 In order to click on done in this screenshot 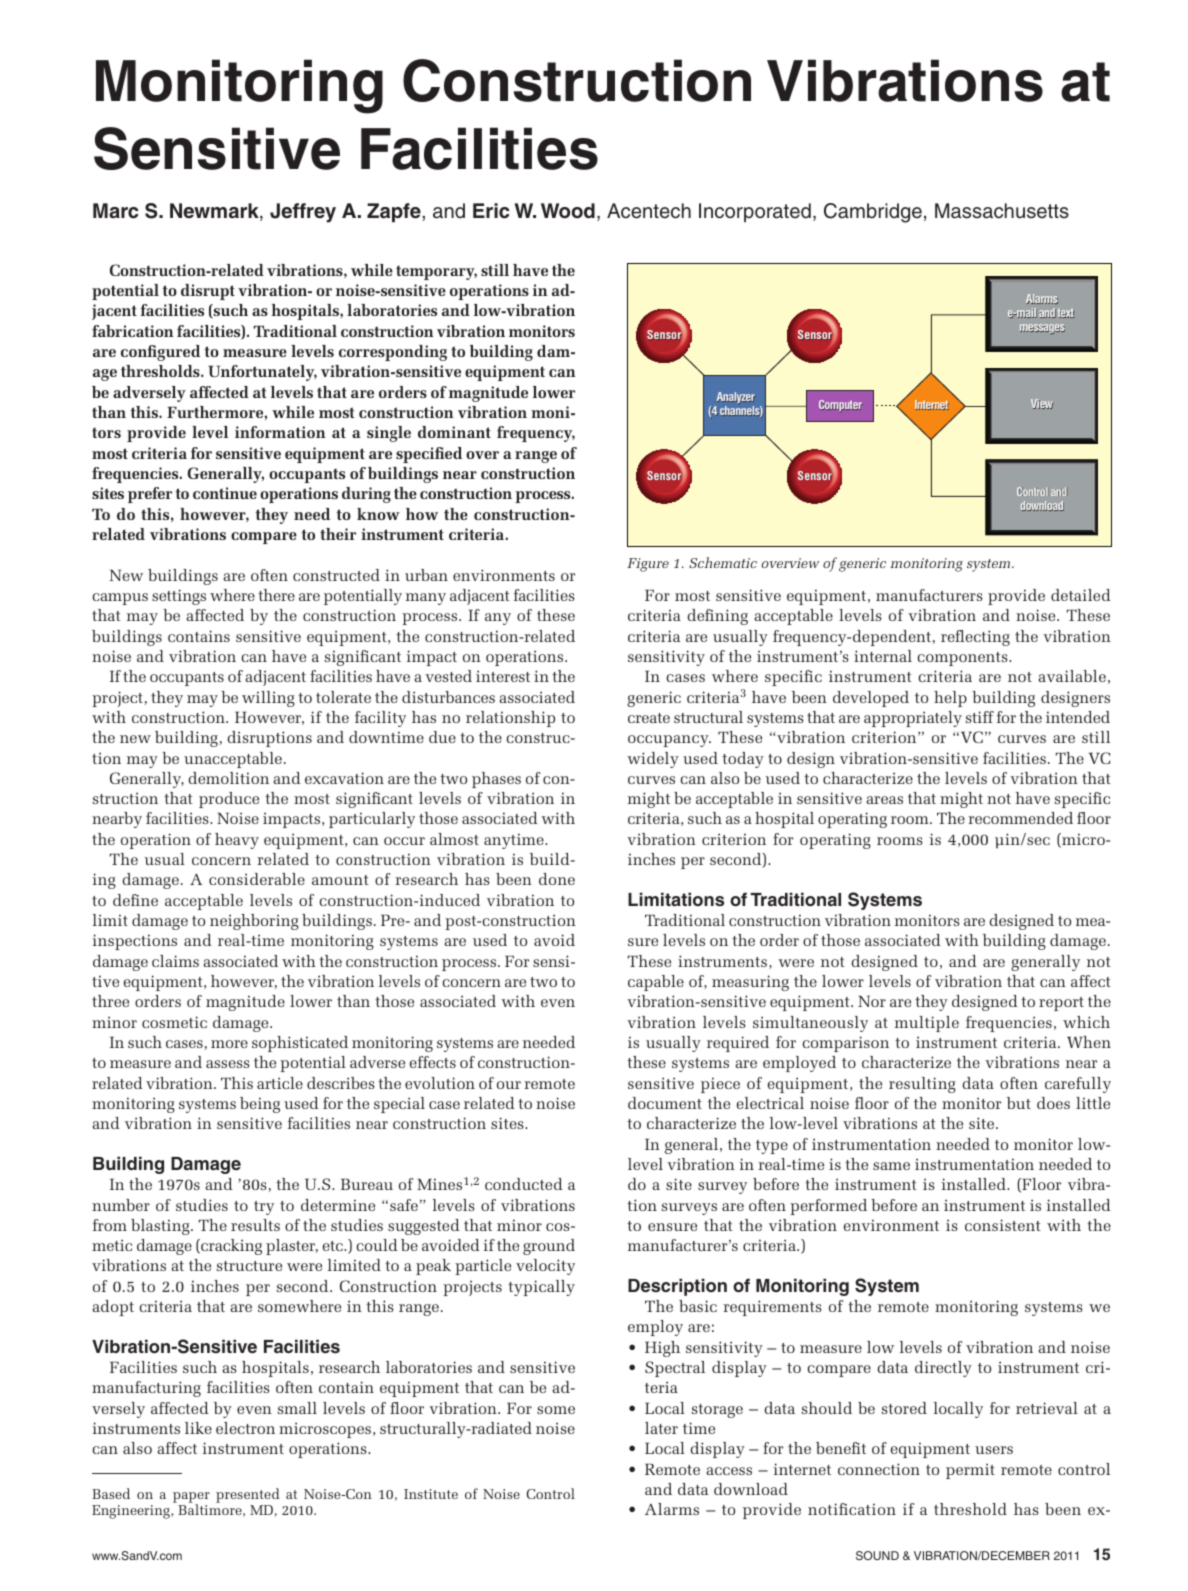, I will do `click(557, 879)`.
